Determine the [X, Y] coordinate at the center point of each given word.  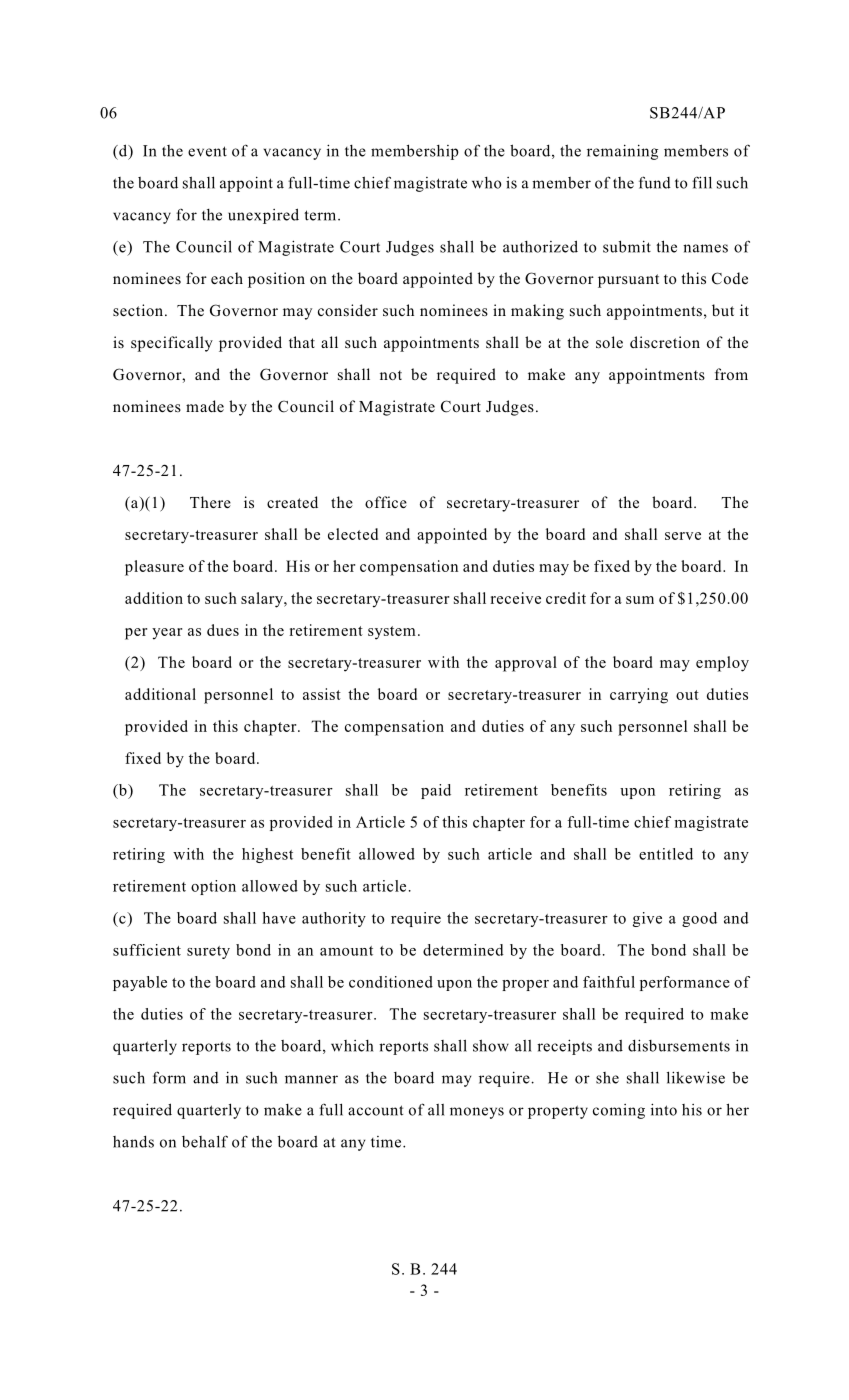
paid [436, 791]
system [392, 633]
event [207, 151]
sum [640, 600]
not [391, 375]
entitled [666, 854]
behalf [205, 1141]
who [487, 183]
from [731, 374]
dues [223, 630]
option [213, 887]
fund [655, 182]
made [205, 406]
